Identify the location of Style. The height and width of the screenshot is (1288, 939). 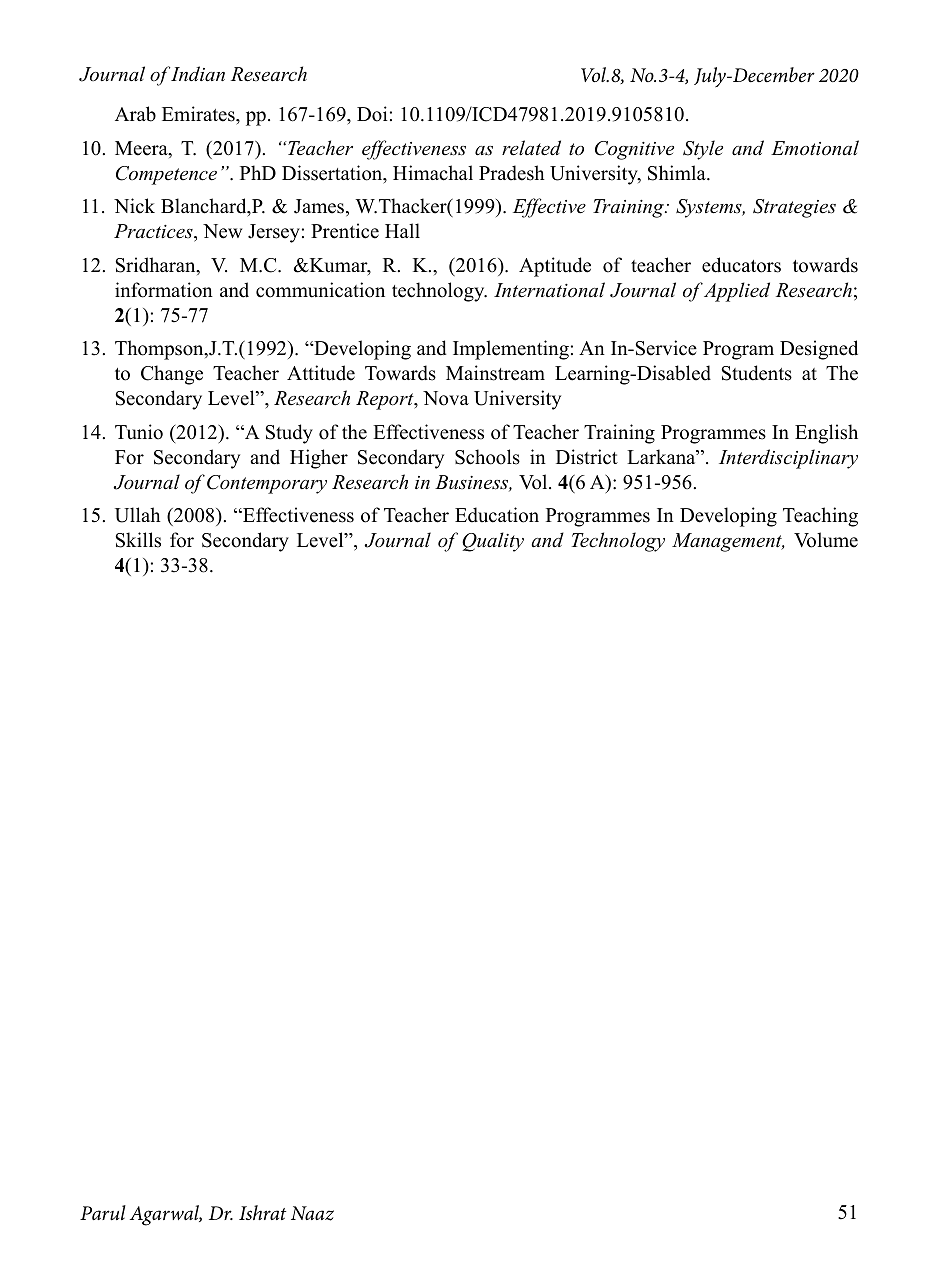
(703, 150).
